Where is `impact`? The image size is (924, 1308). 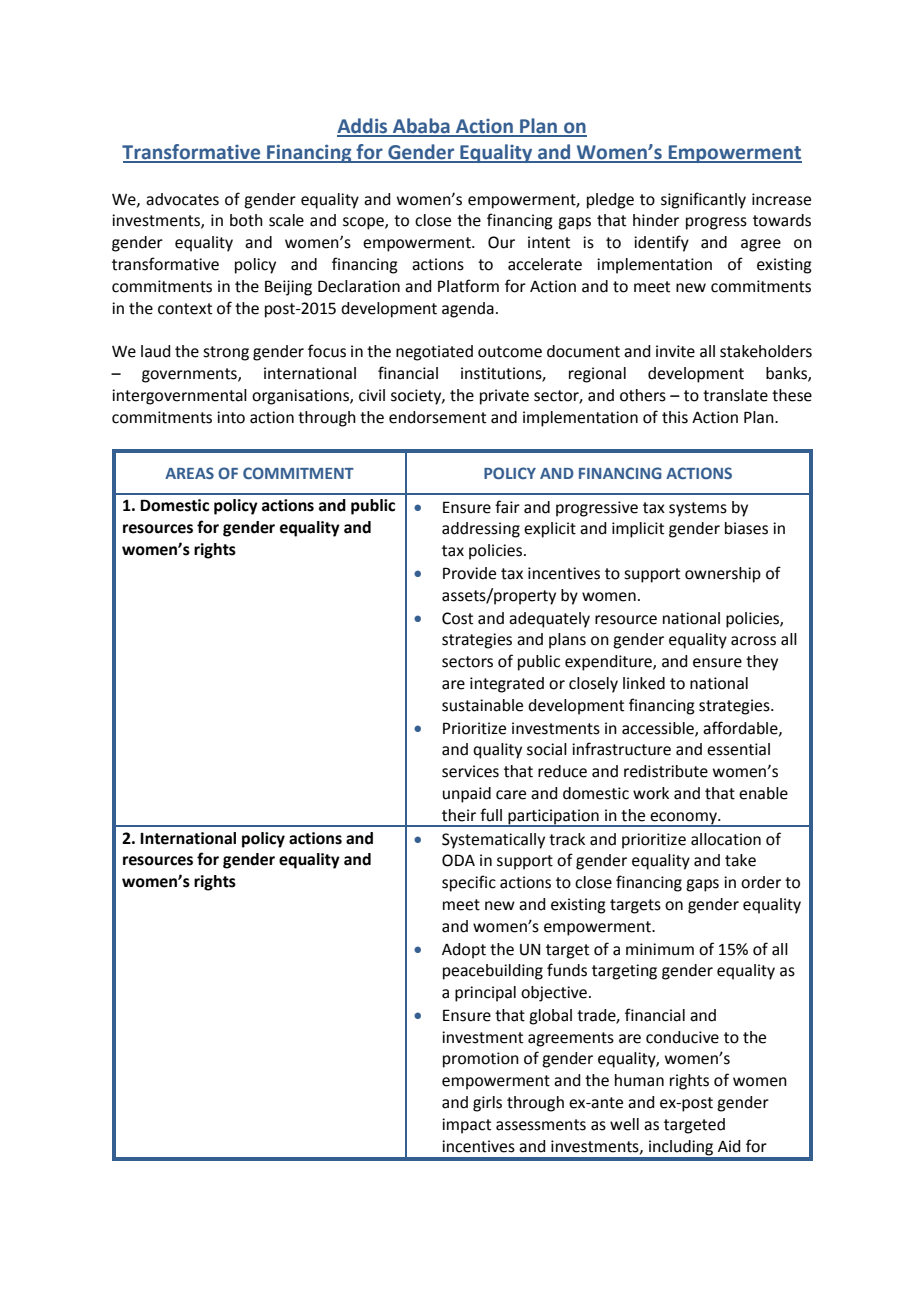
impact is located at coordinates (466, 1126).
